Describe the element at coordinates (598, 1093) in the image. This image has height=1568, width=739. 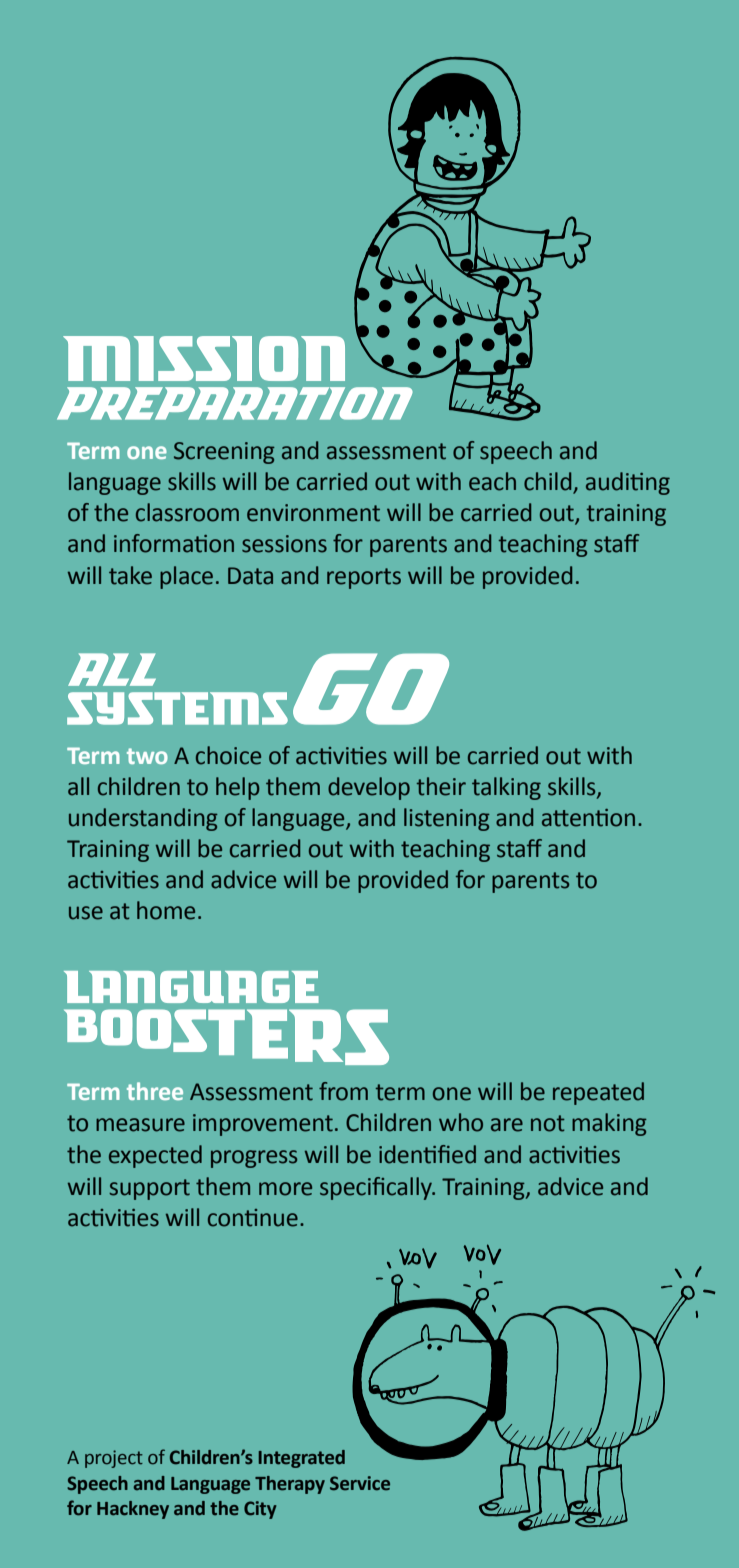
I see `repeated` at that location.
